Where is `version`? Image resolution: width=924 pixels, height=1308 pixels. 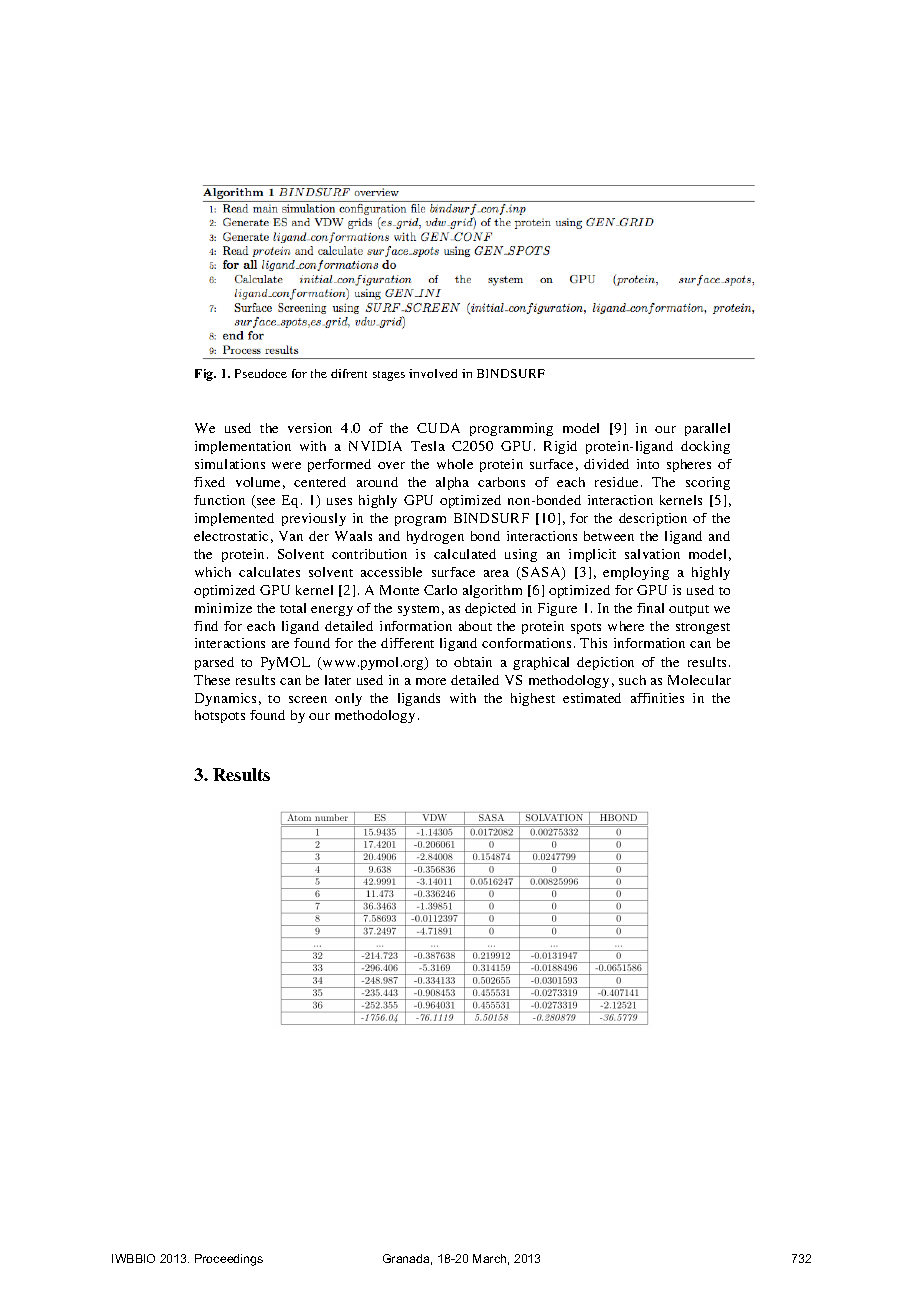 version is located at coordinates (310, 428).
